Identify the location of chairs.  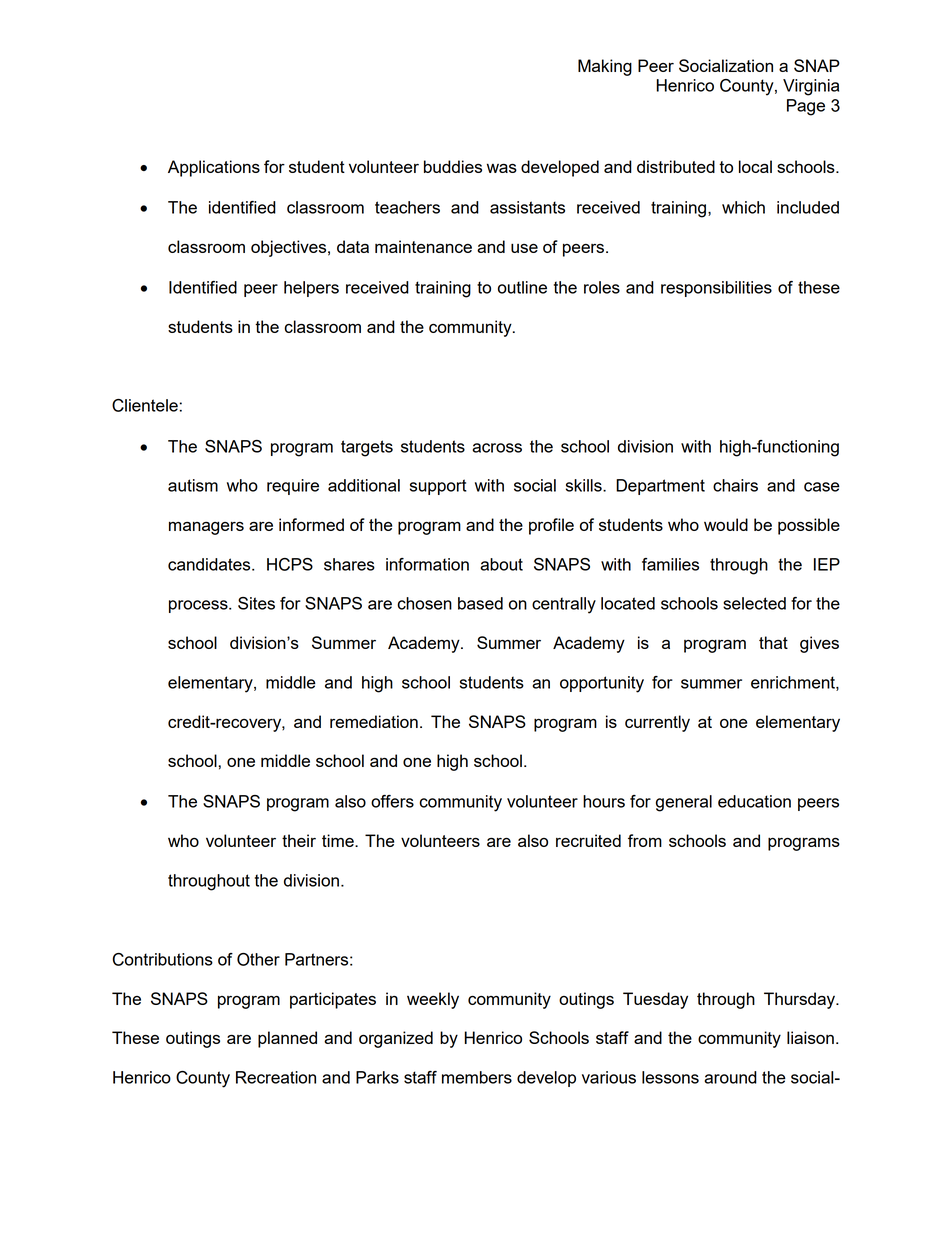
(735, 485).
